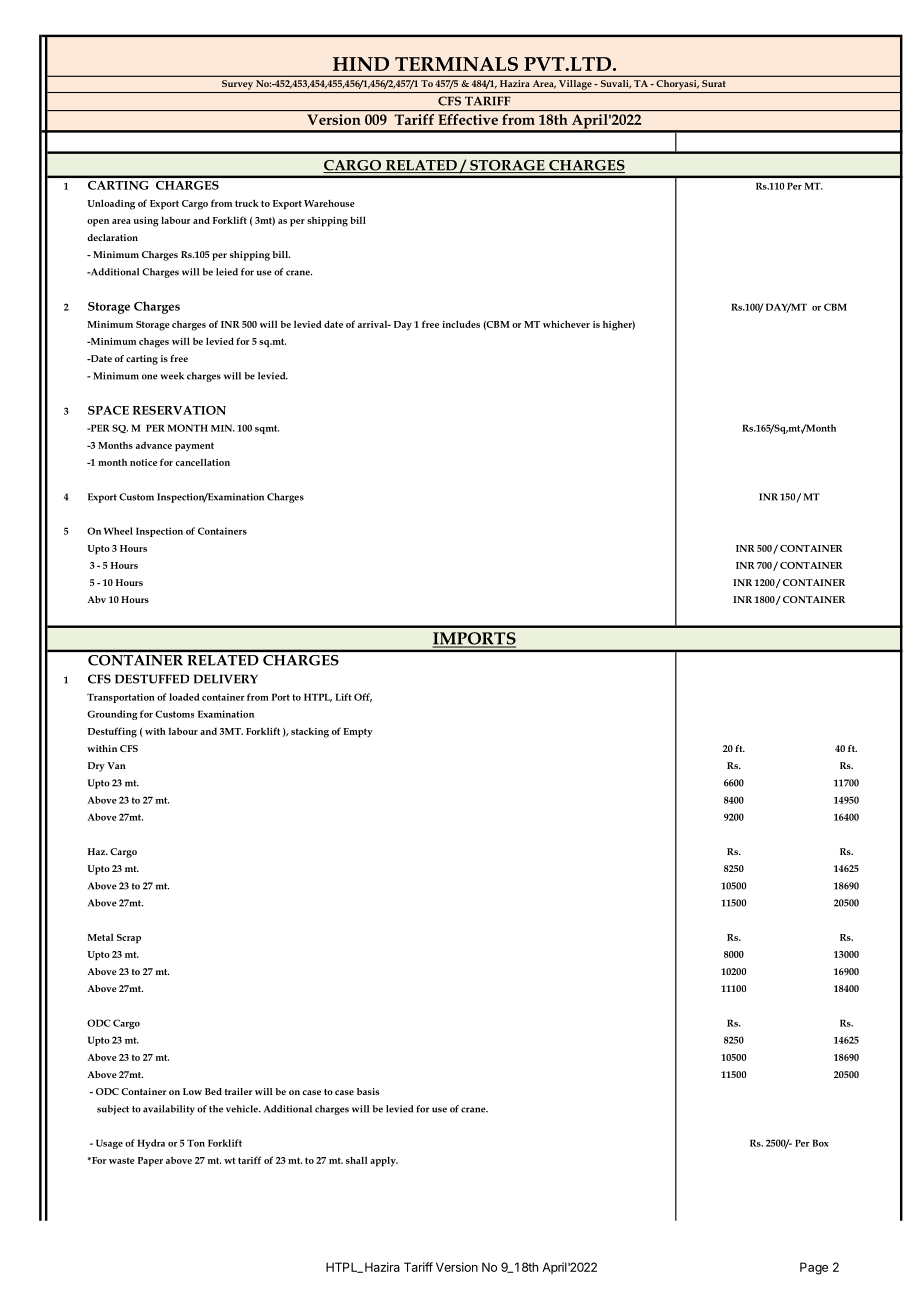  I want to click on Paper, so click(150, 1162).
